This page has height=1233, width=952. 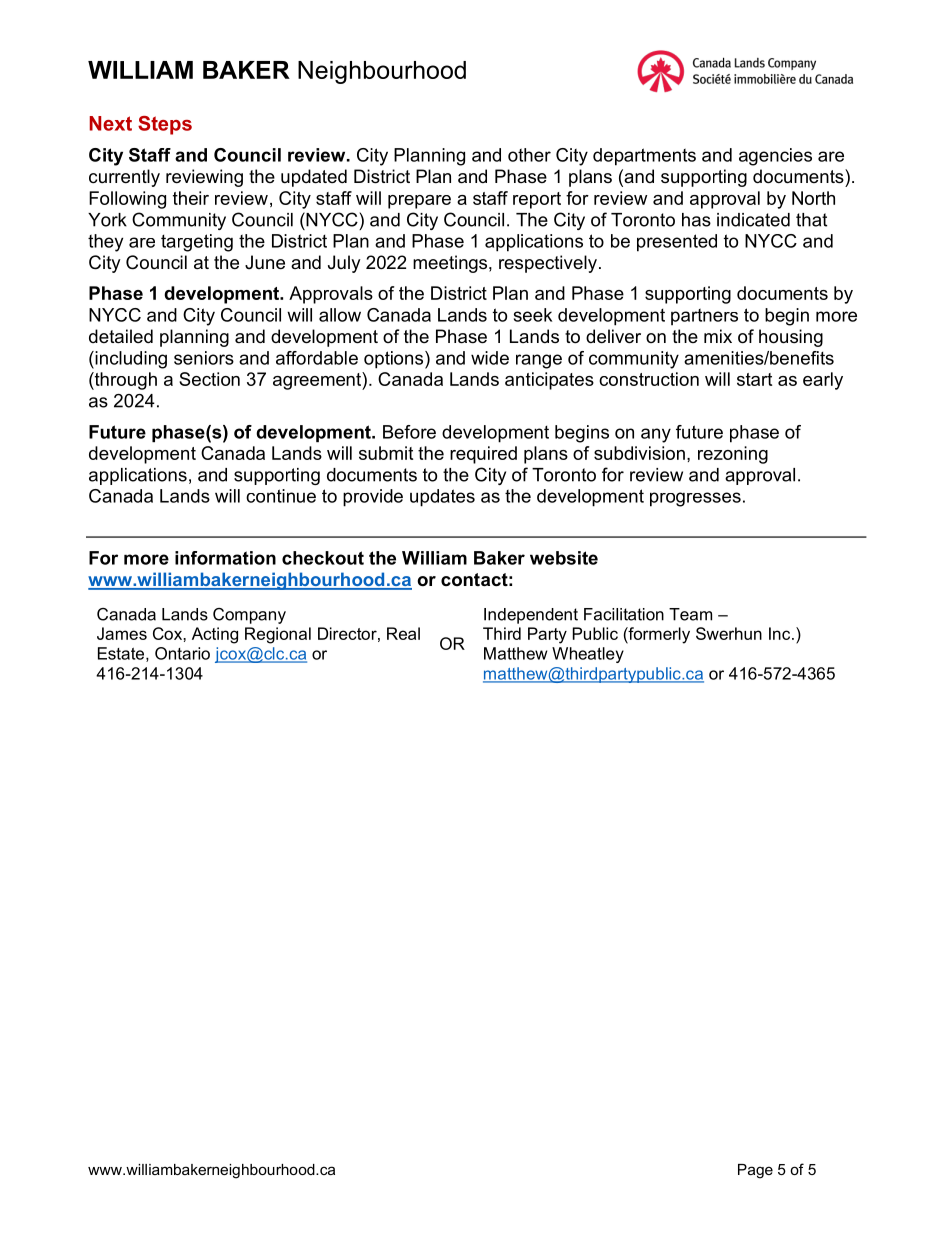 What do you see at coordinates (403, 633) in the page?
I see `Real` at bounding box center [403, 633].
